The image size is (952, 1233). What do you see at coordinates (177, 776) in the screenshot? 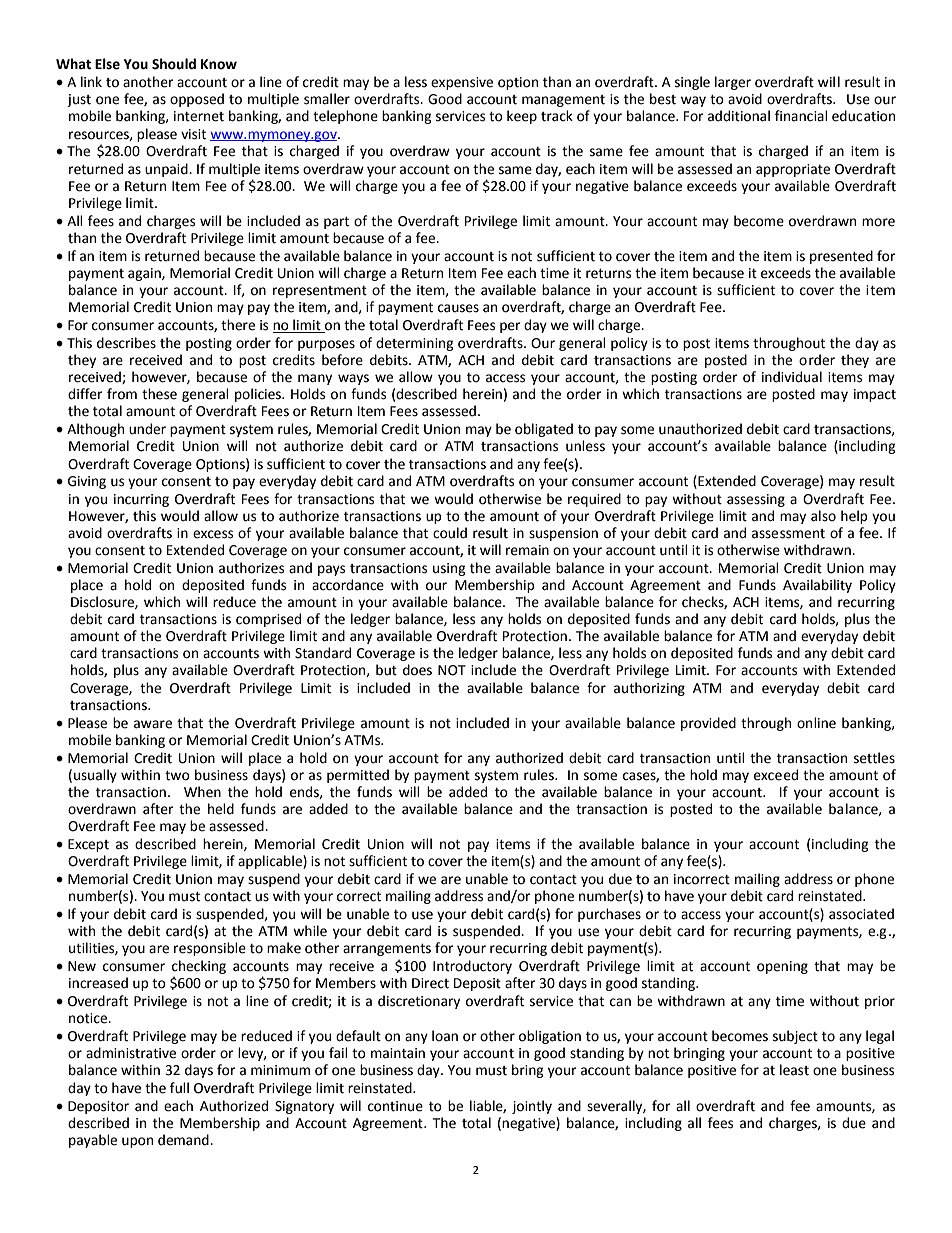
I see `two` at bounding box center [177, 776].
